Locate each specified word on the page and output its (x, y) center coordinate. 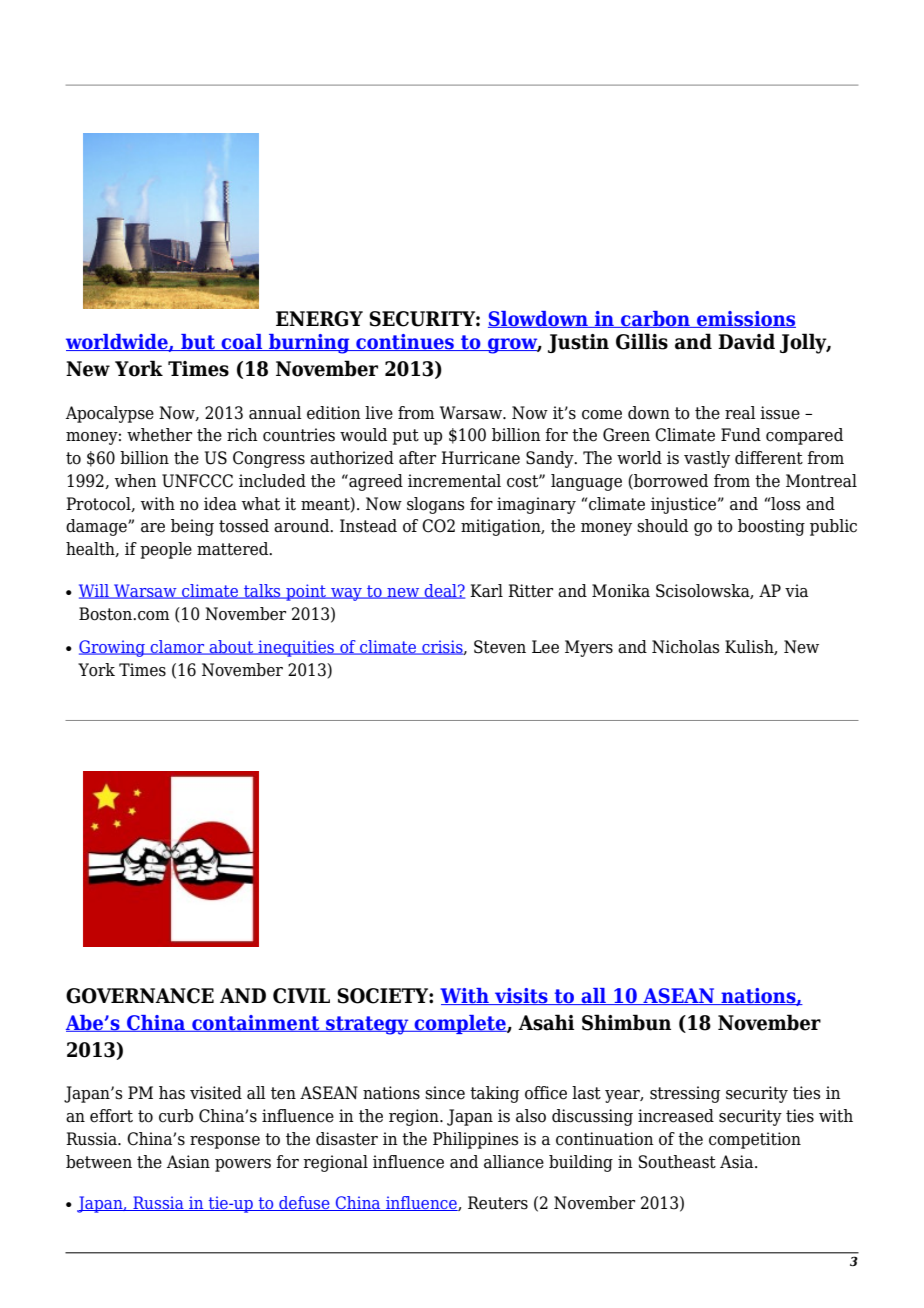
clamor (178, 647)
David (746, 341)
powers (243, 1165)
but (198, 342)
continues (405, 342)
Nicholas (686, 647)
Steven (500, 647)
